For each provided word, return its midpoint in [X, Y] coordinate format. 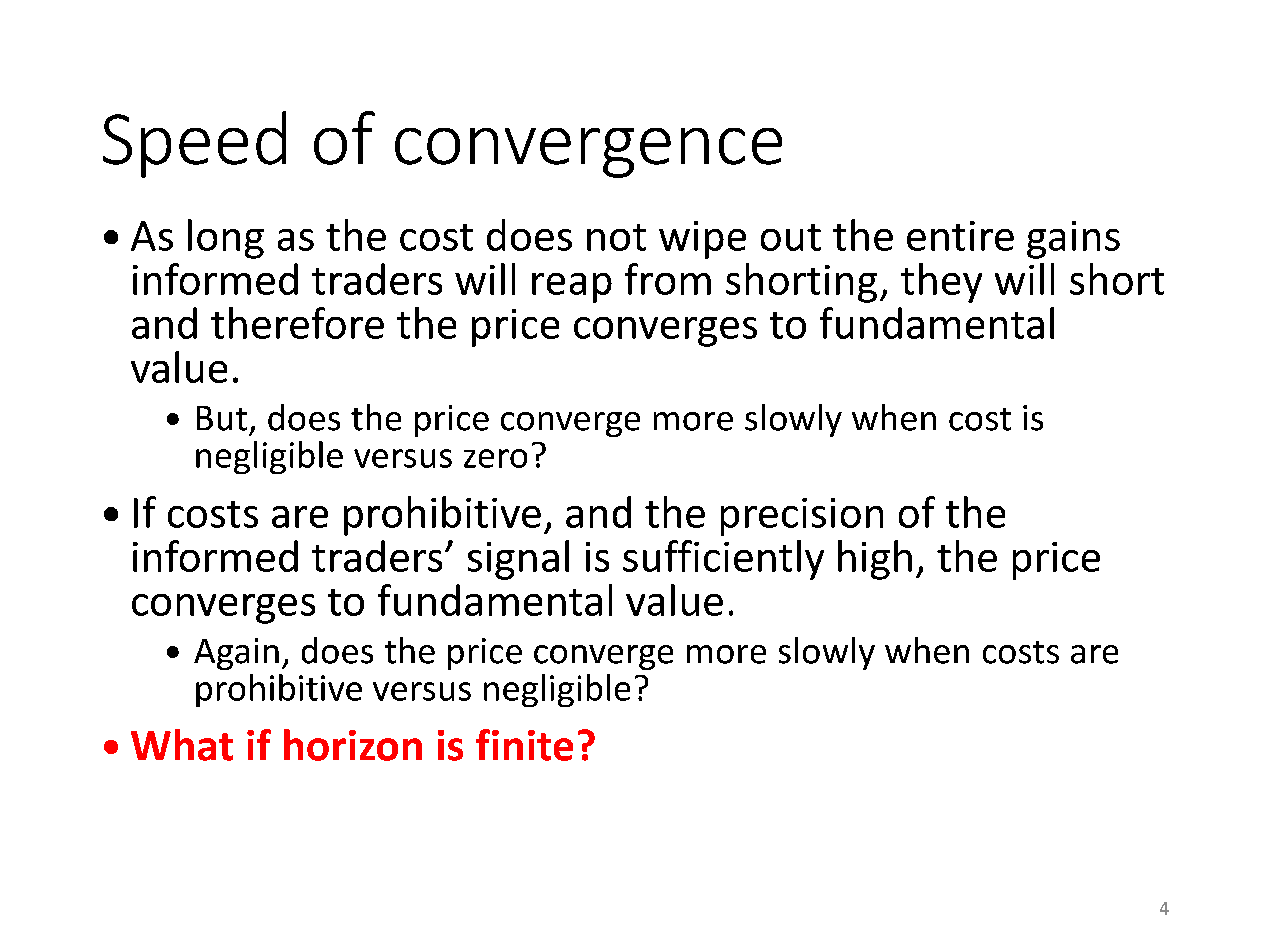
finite [524, 745]
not [616, 237]
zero [495, 458]
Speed [194, 144]
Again [236, 654]
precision [802, 517]
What [182, 745]
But [222, 418]
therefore [297, 323]
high [875, 560]
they [941, 283]
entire [960, 236]
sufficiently [723, 560]
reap [572, 288]
